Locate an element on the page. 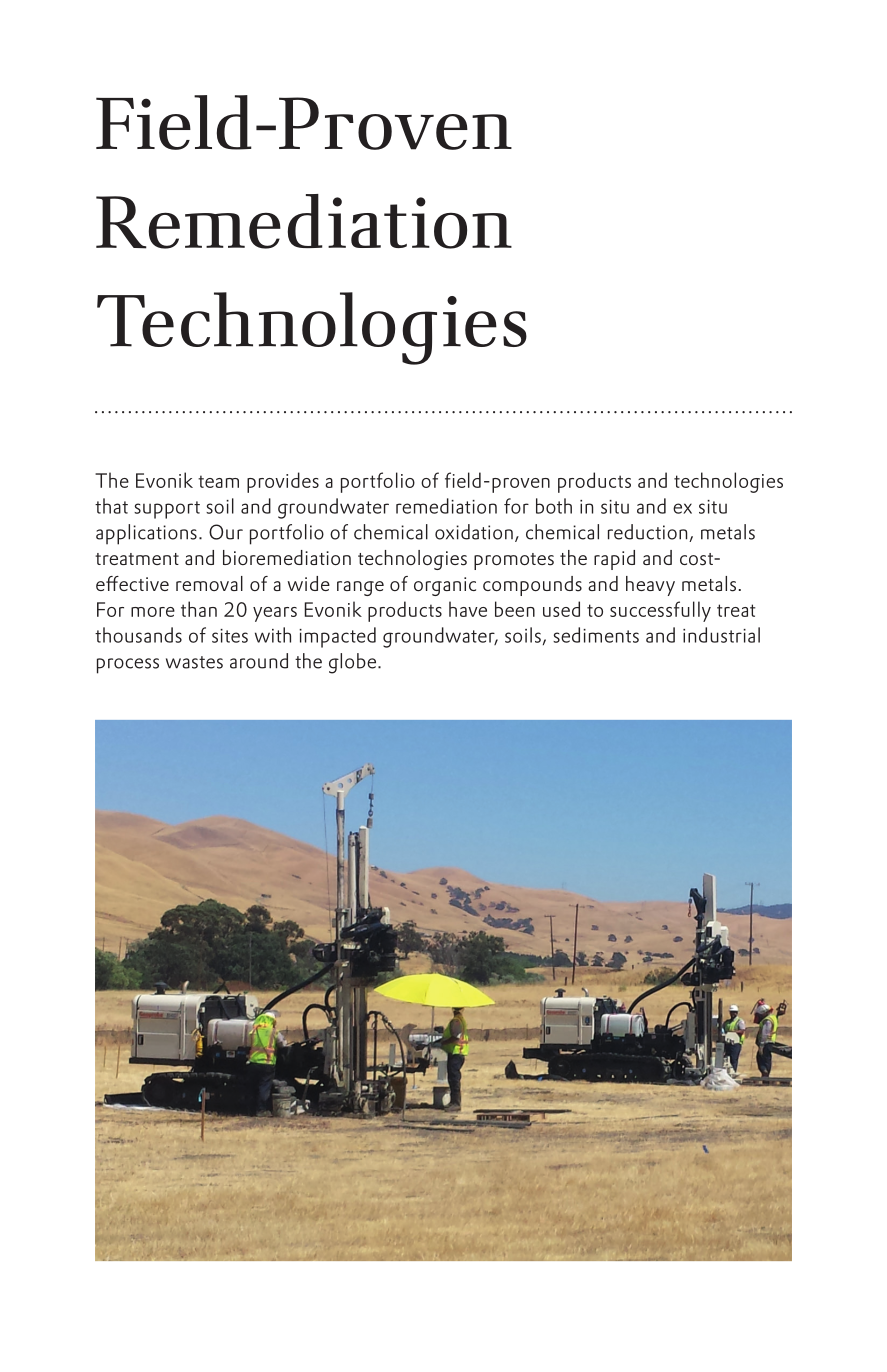  both is located at coordinates (554, 506).
